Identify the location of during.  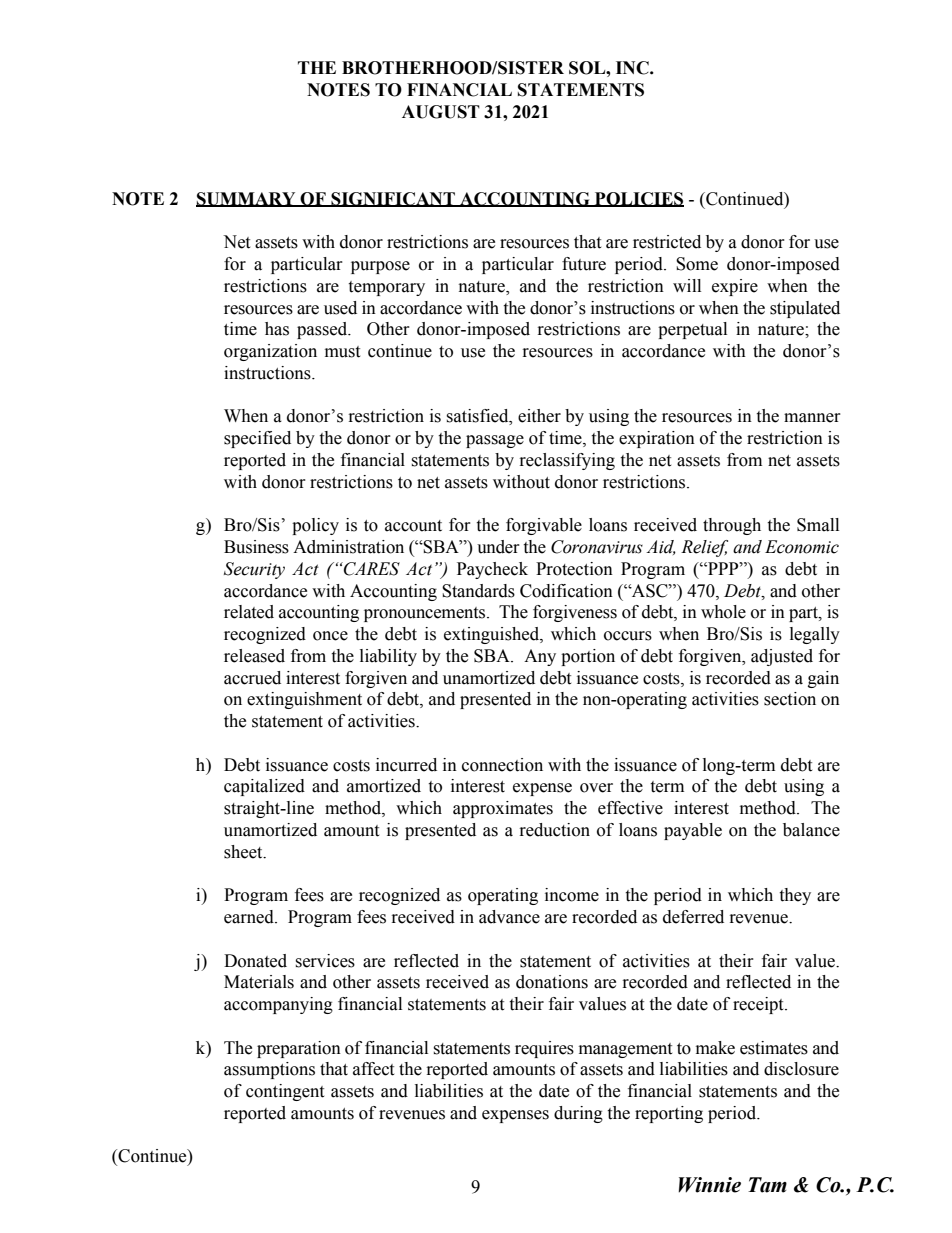
(578, 1114).
